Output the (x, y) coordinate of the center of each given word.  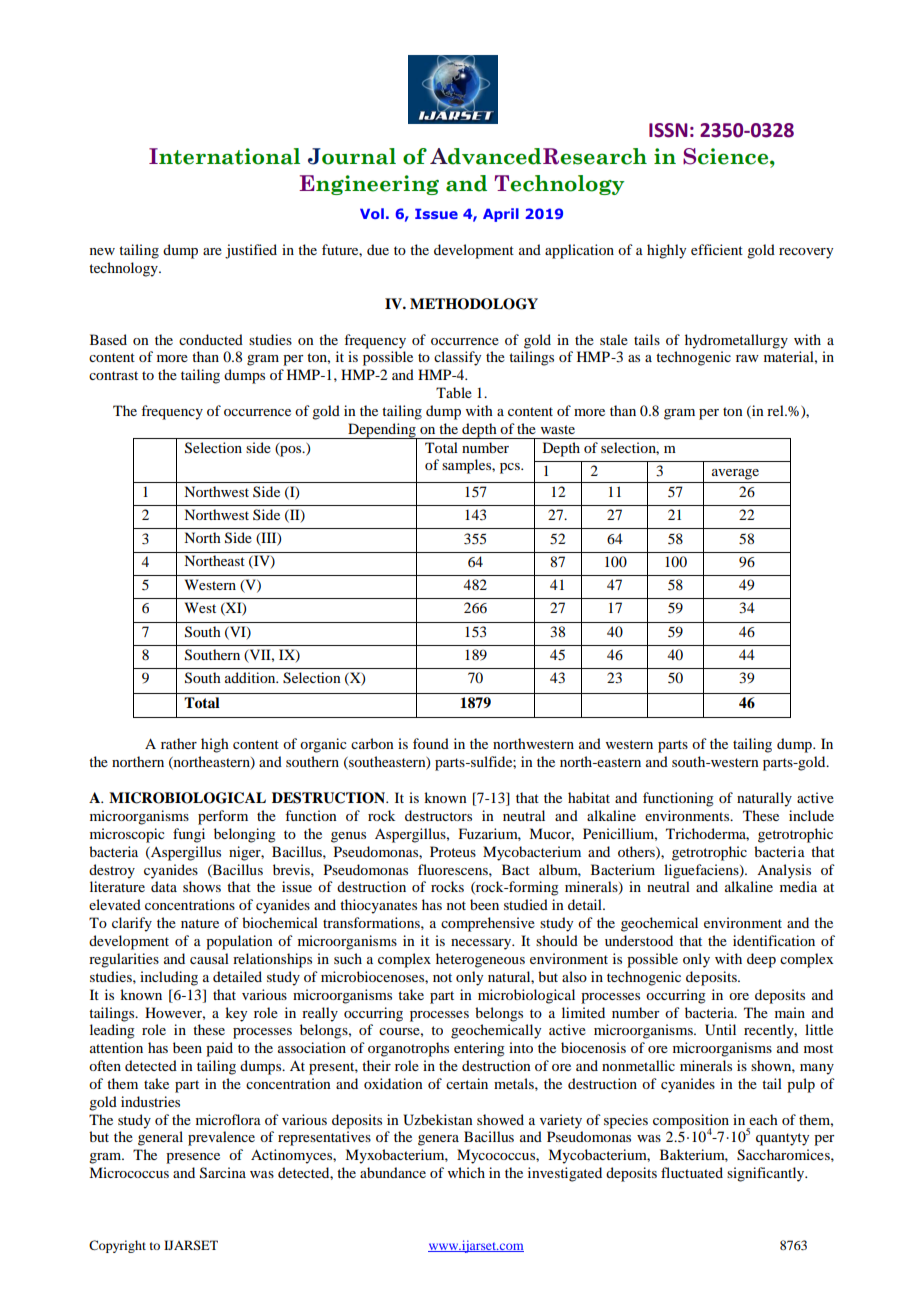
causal (209, 958)
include (811, 815)
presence (193, 1158)
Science (727, 156)
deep (761, 960)
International (224, 156)
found (431, 743)
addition (251, 677)
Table (454, 392)
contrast (113, 375)
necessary (482, 944)
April (501, 215)
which (466, 1172)
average (735, 474)
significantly (767, 1174)
